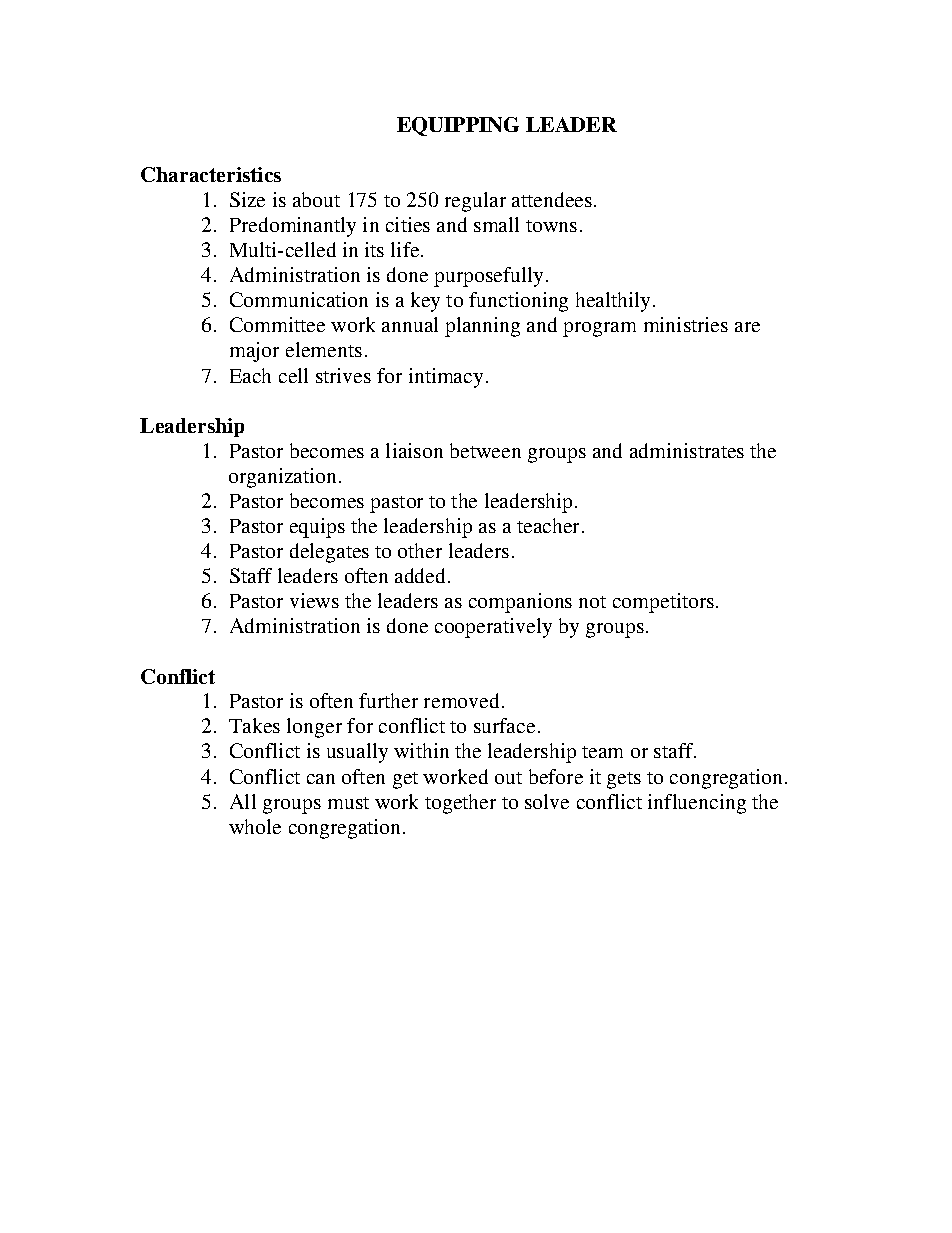  I want to click on competitors, so click(663, 603).
